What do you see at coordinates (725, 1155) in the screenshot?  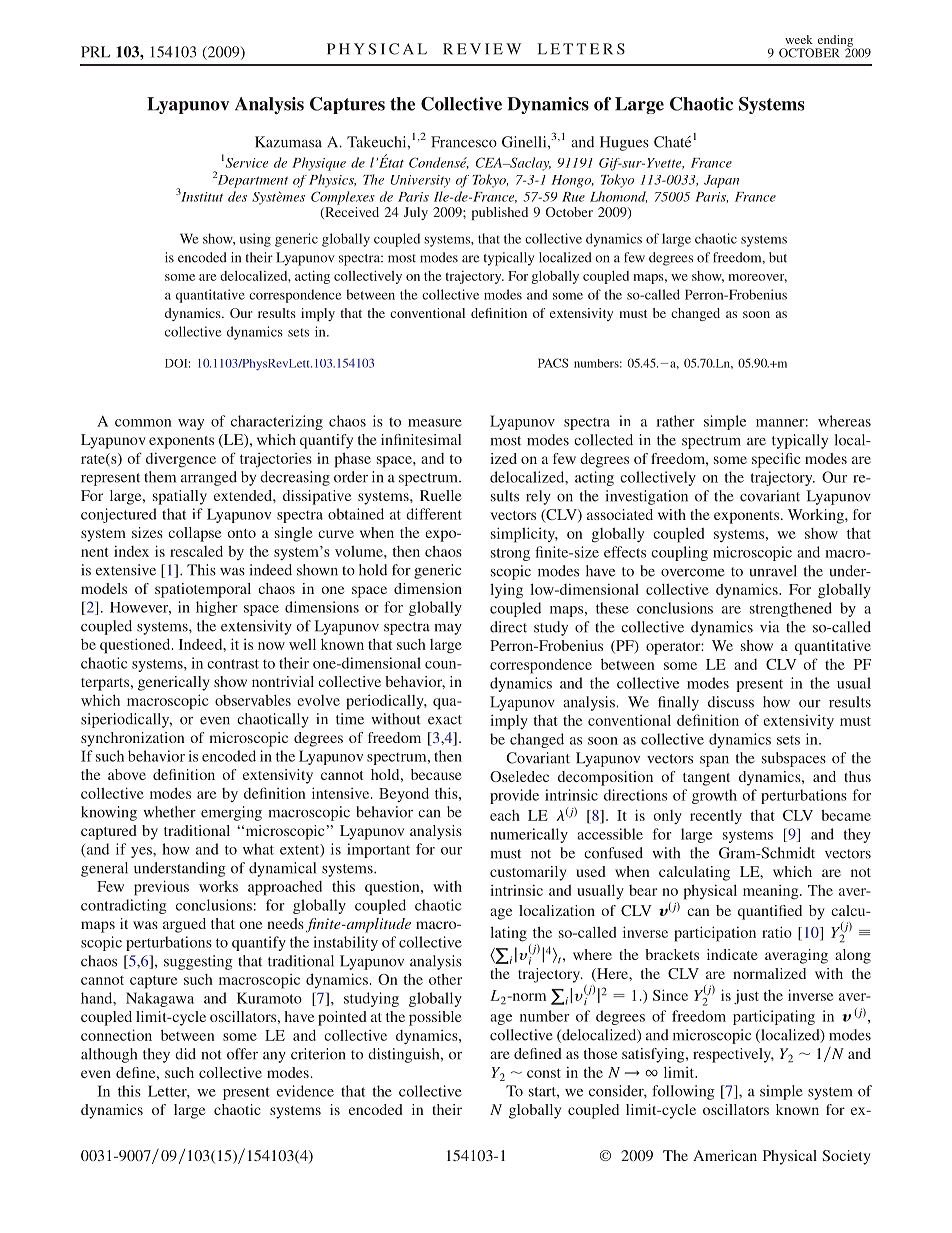 I see `American` at bounding box center [725, 1155].
